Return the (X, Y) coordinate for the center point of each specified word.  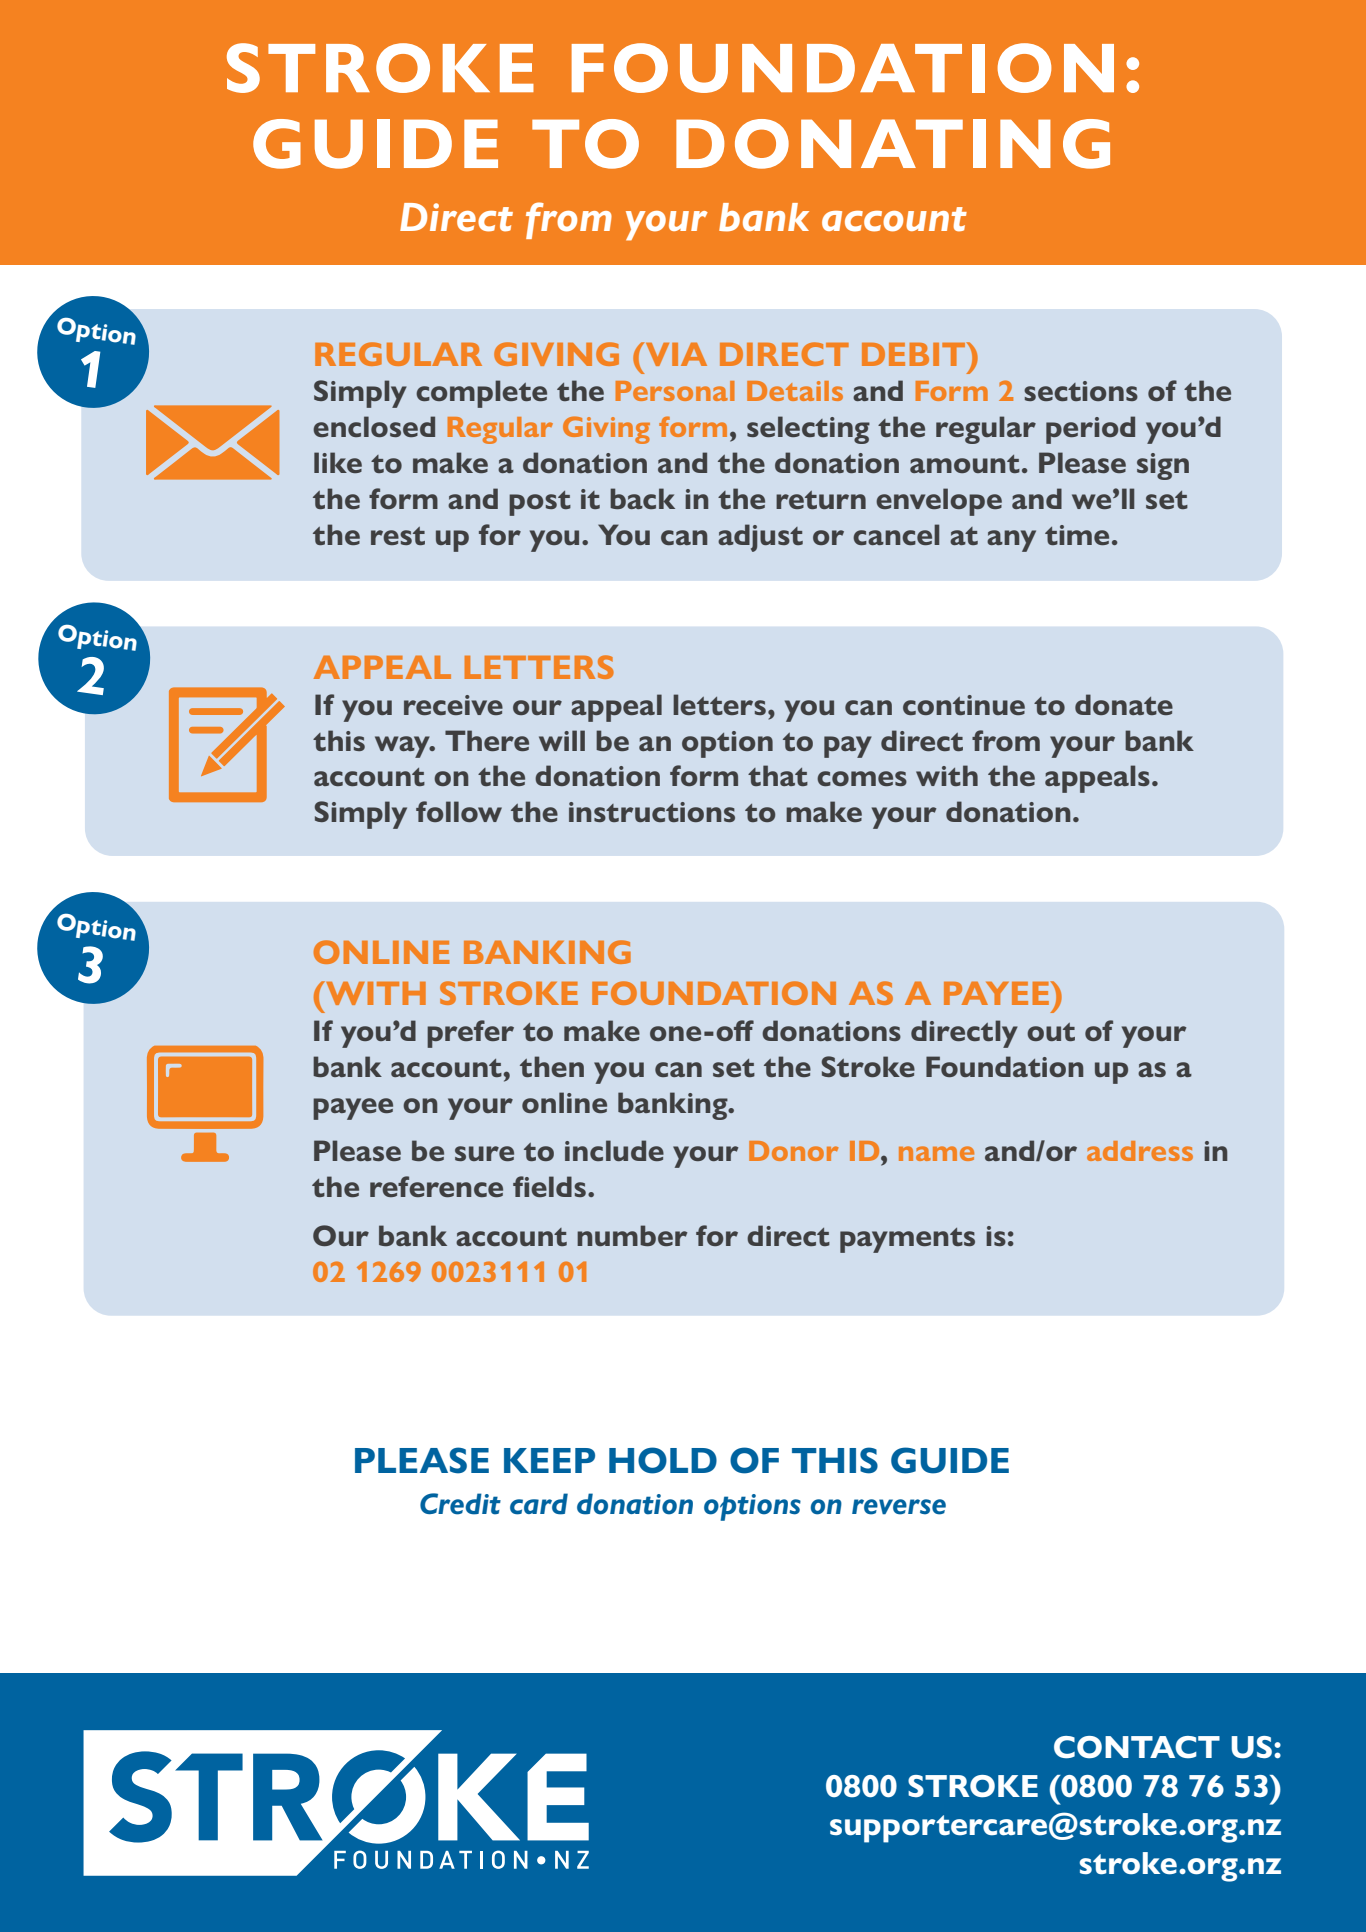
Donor (793, 1151)
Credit (460, 1504)
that (778, 775)
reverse (899, 1507)
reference (436, 1186)
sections (1081, 391)
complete (481, 394)
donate (1124, 704)
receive (453, 705)
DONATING (893, 144)
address (1140, 1151)
